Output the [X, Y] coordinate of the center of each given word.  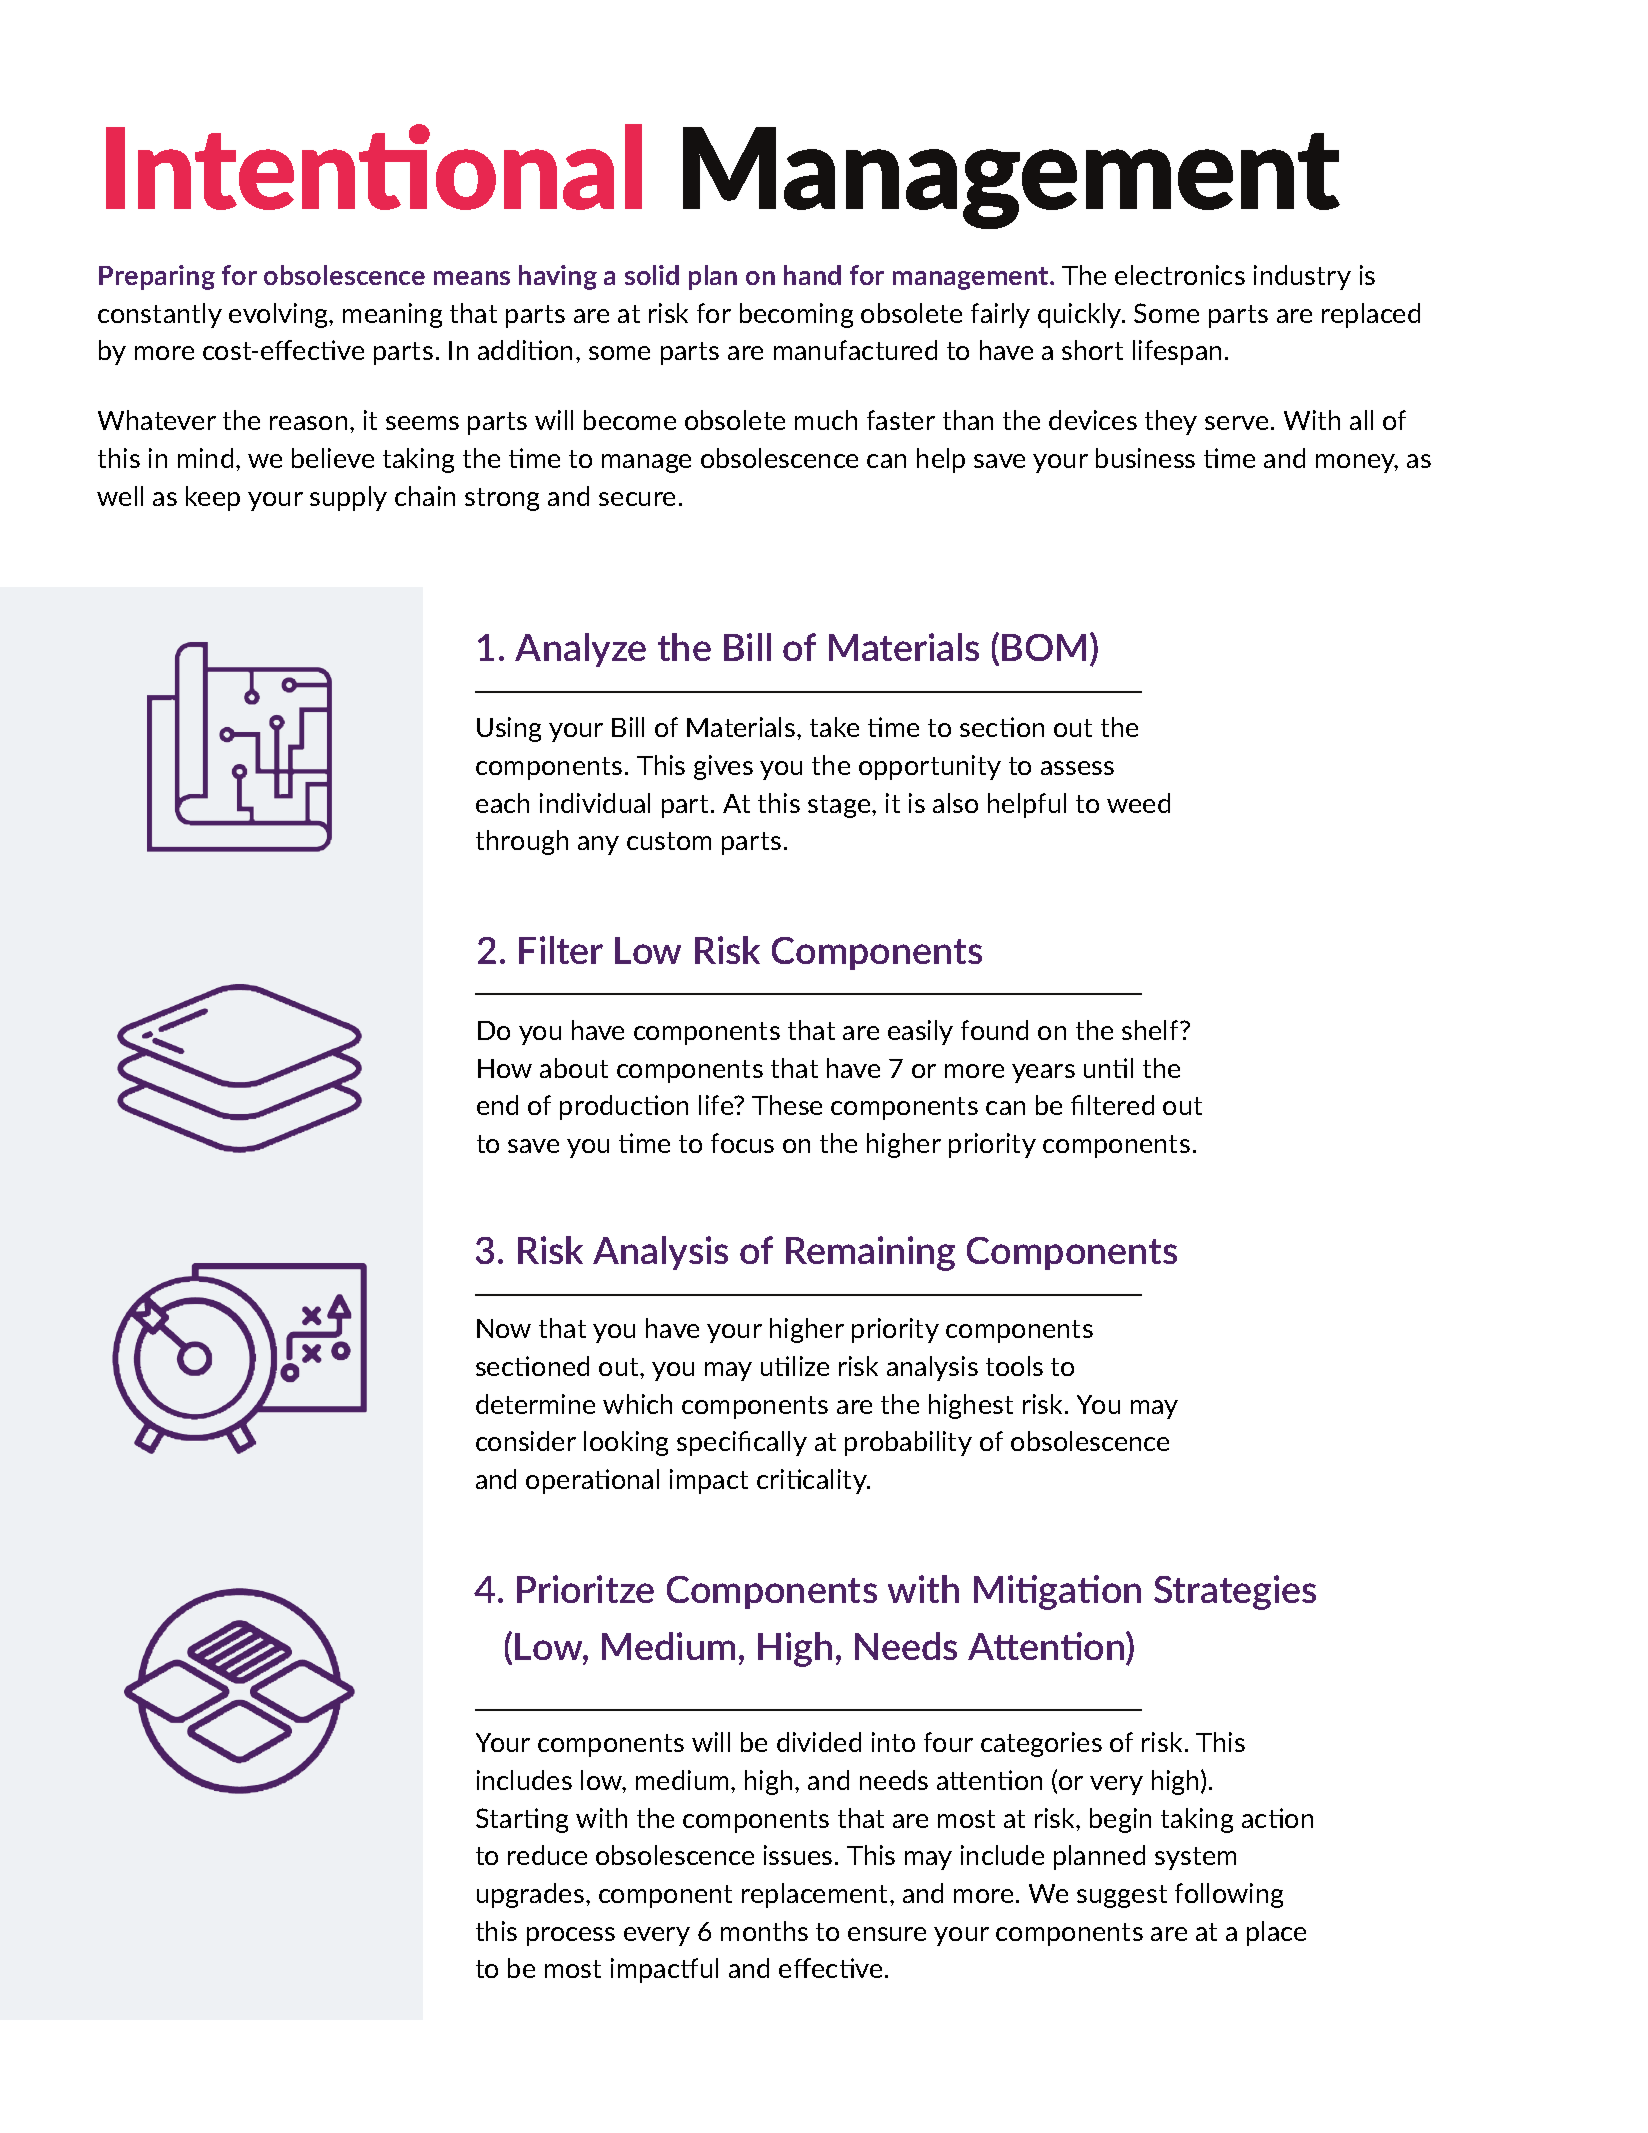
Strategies [1235, 1592]
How [505, 1068]
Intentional [374, 167]
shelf [1151, 1030]
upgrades [530, 1895]
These [787, 1105]
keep [213, 498]
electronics [1180, 275]
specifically [742, 1443]
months [764, 1931]
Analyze [580, 650]
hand [812, 275]
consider [526, 1441]
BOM [1044, 647]
